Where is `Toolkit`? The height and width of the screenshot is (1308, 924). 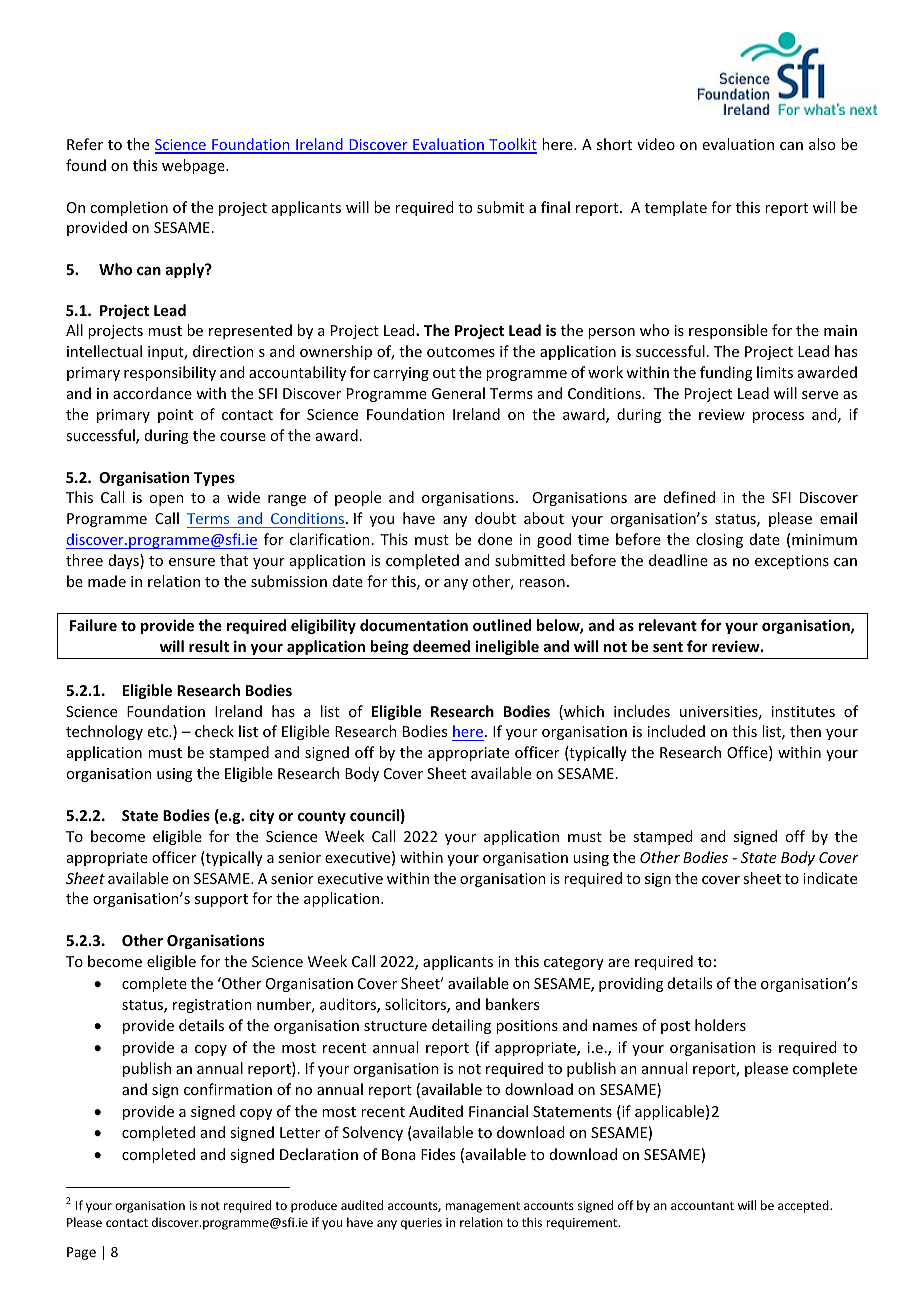 Toolkit is located at coordinates (512, 145).
